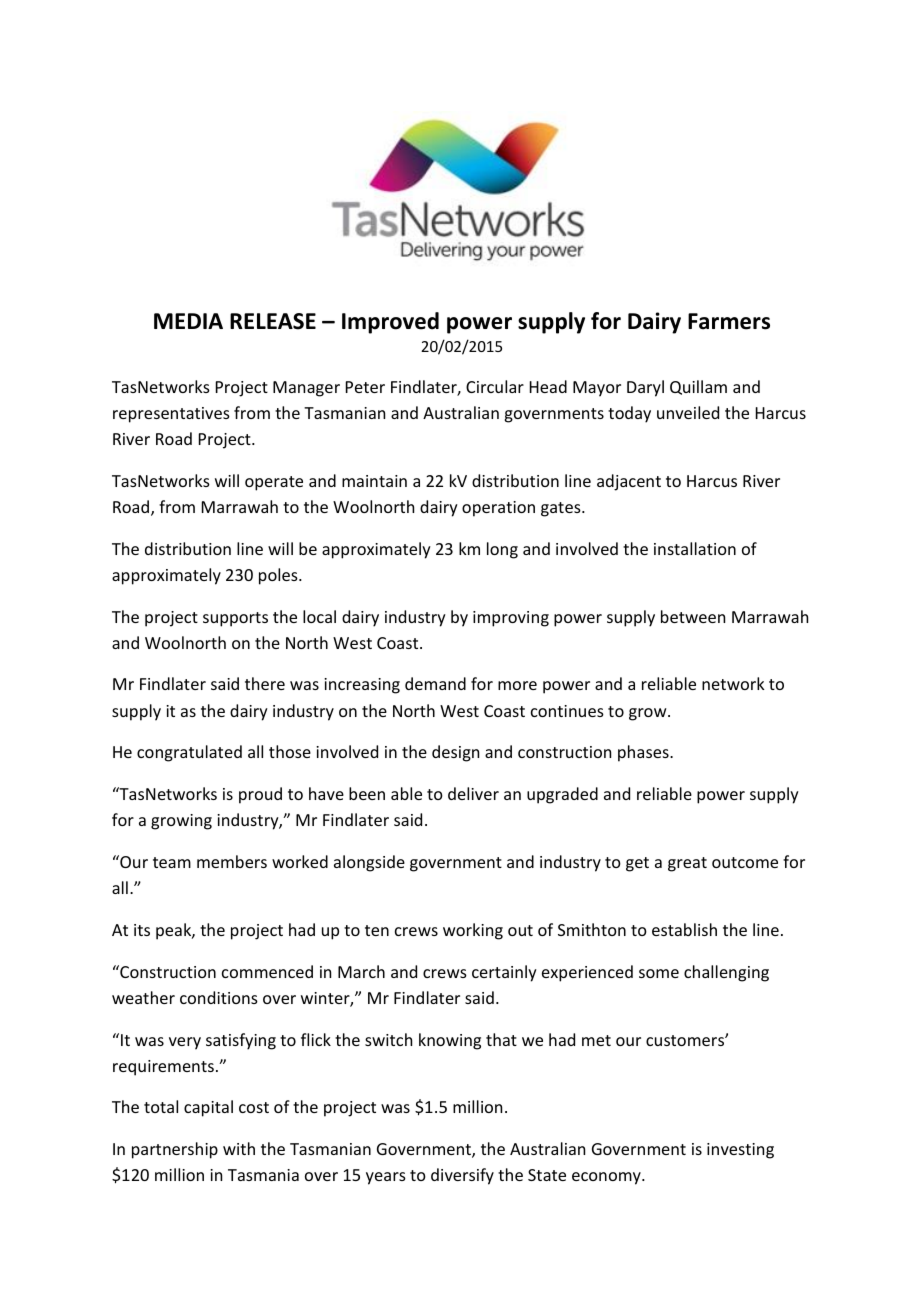  What do you see at coordinates (239, 1148) in the screenshot?
I see `with` at bounding box center [239, 1148].
